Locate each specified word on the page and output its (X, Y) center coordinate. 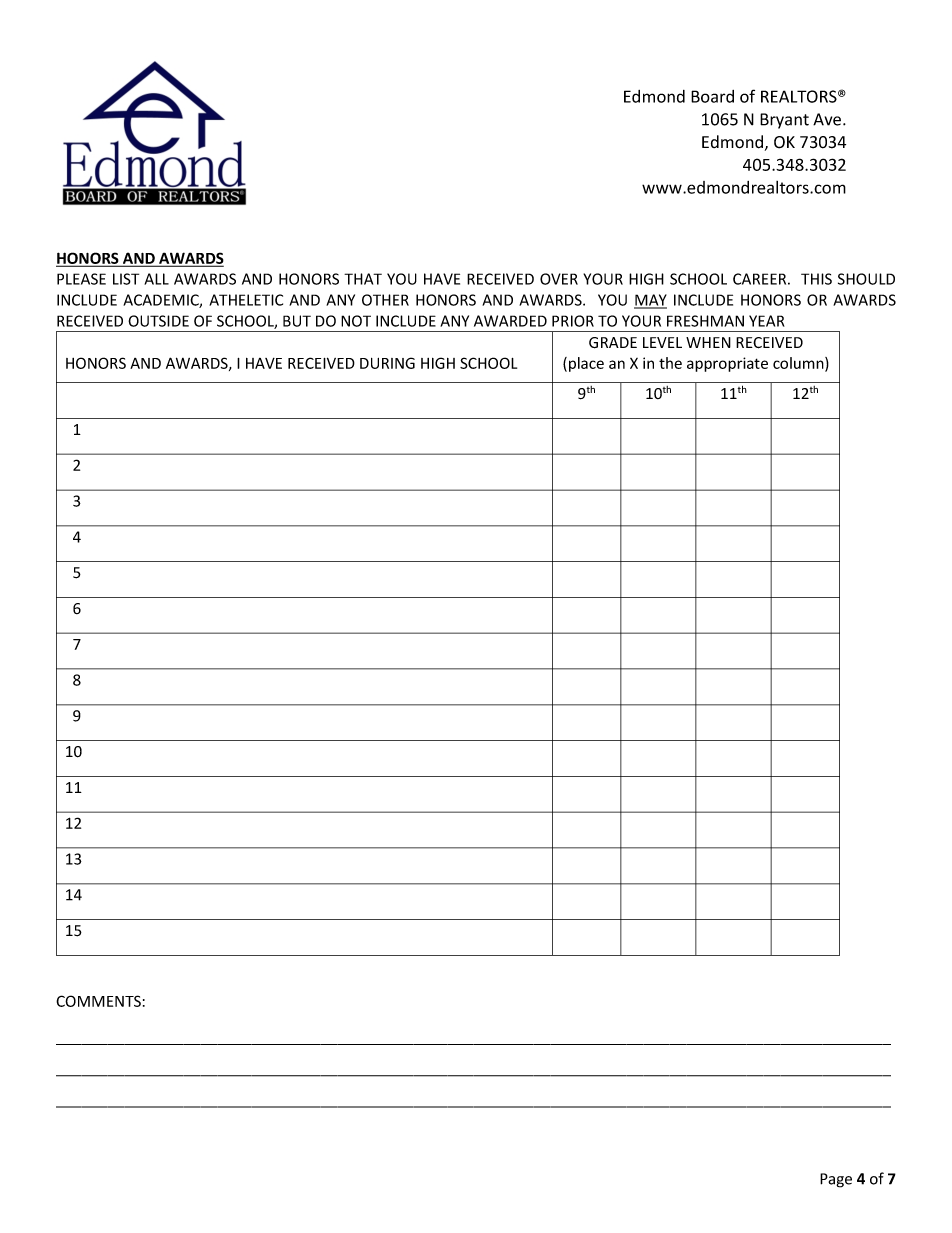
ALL (156, 279)
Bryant (784, 121)
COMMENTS (98, 1001)
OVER (559, 279)
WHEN (708, 342)
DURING (387, 363)
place (586, 364)
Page (836, 1180)
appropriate (727, 364)
